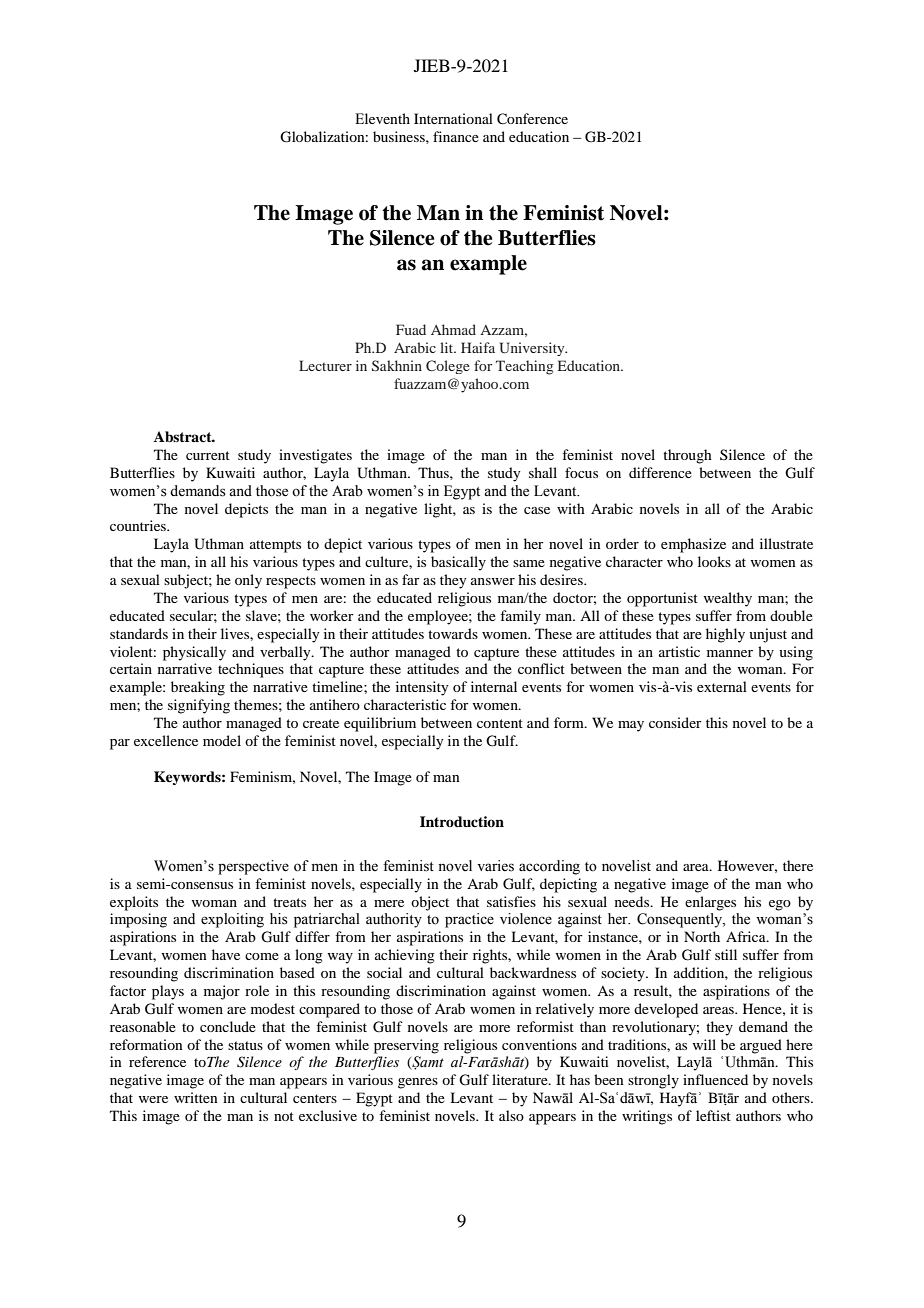 Image resolution: width=924 pixels, height=1308 pixels. Describe the element at coordinates (208, 455) in the screenshot. I see `current` at that location.
